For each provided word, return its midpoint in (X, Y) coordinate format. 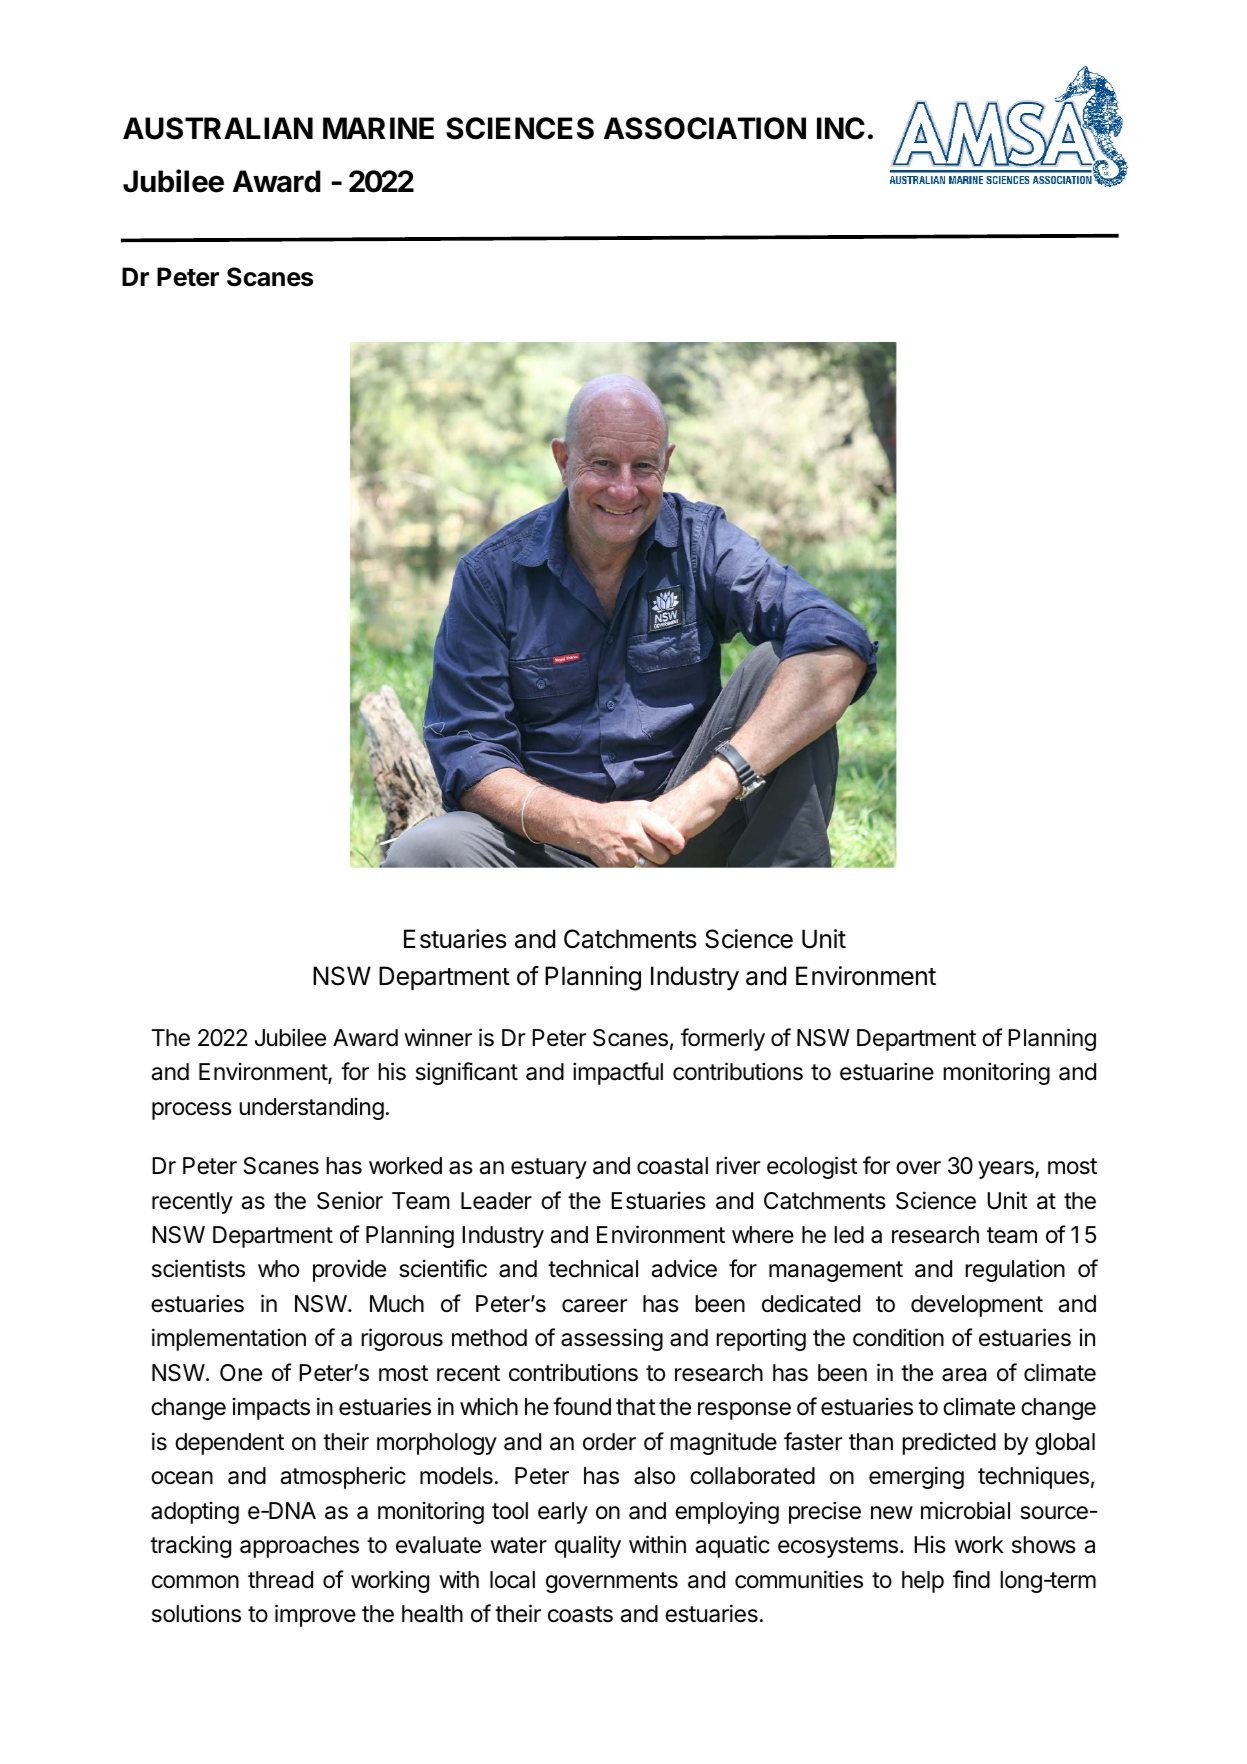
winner (438, 1037)
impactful (618, 1073)
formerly (723, 1039)
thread (280, 1580)
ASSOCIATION (705, 128)
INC (841, 128)
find (971, 1579)
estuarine (887, 1071)
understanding (311, 1108)
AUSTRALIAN (218, 128)
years (1007, 1170)
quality (588, 1546)
